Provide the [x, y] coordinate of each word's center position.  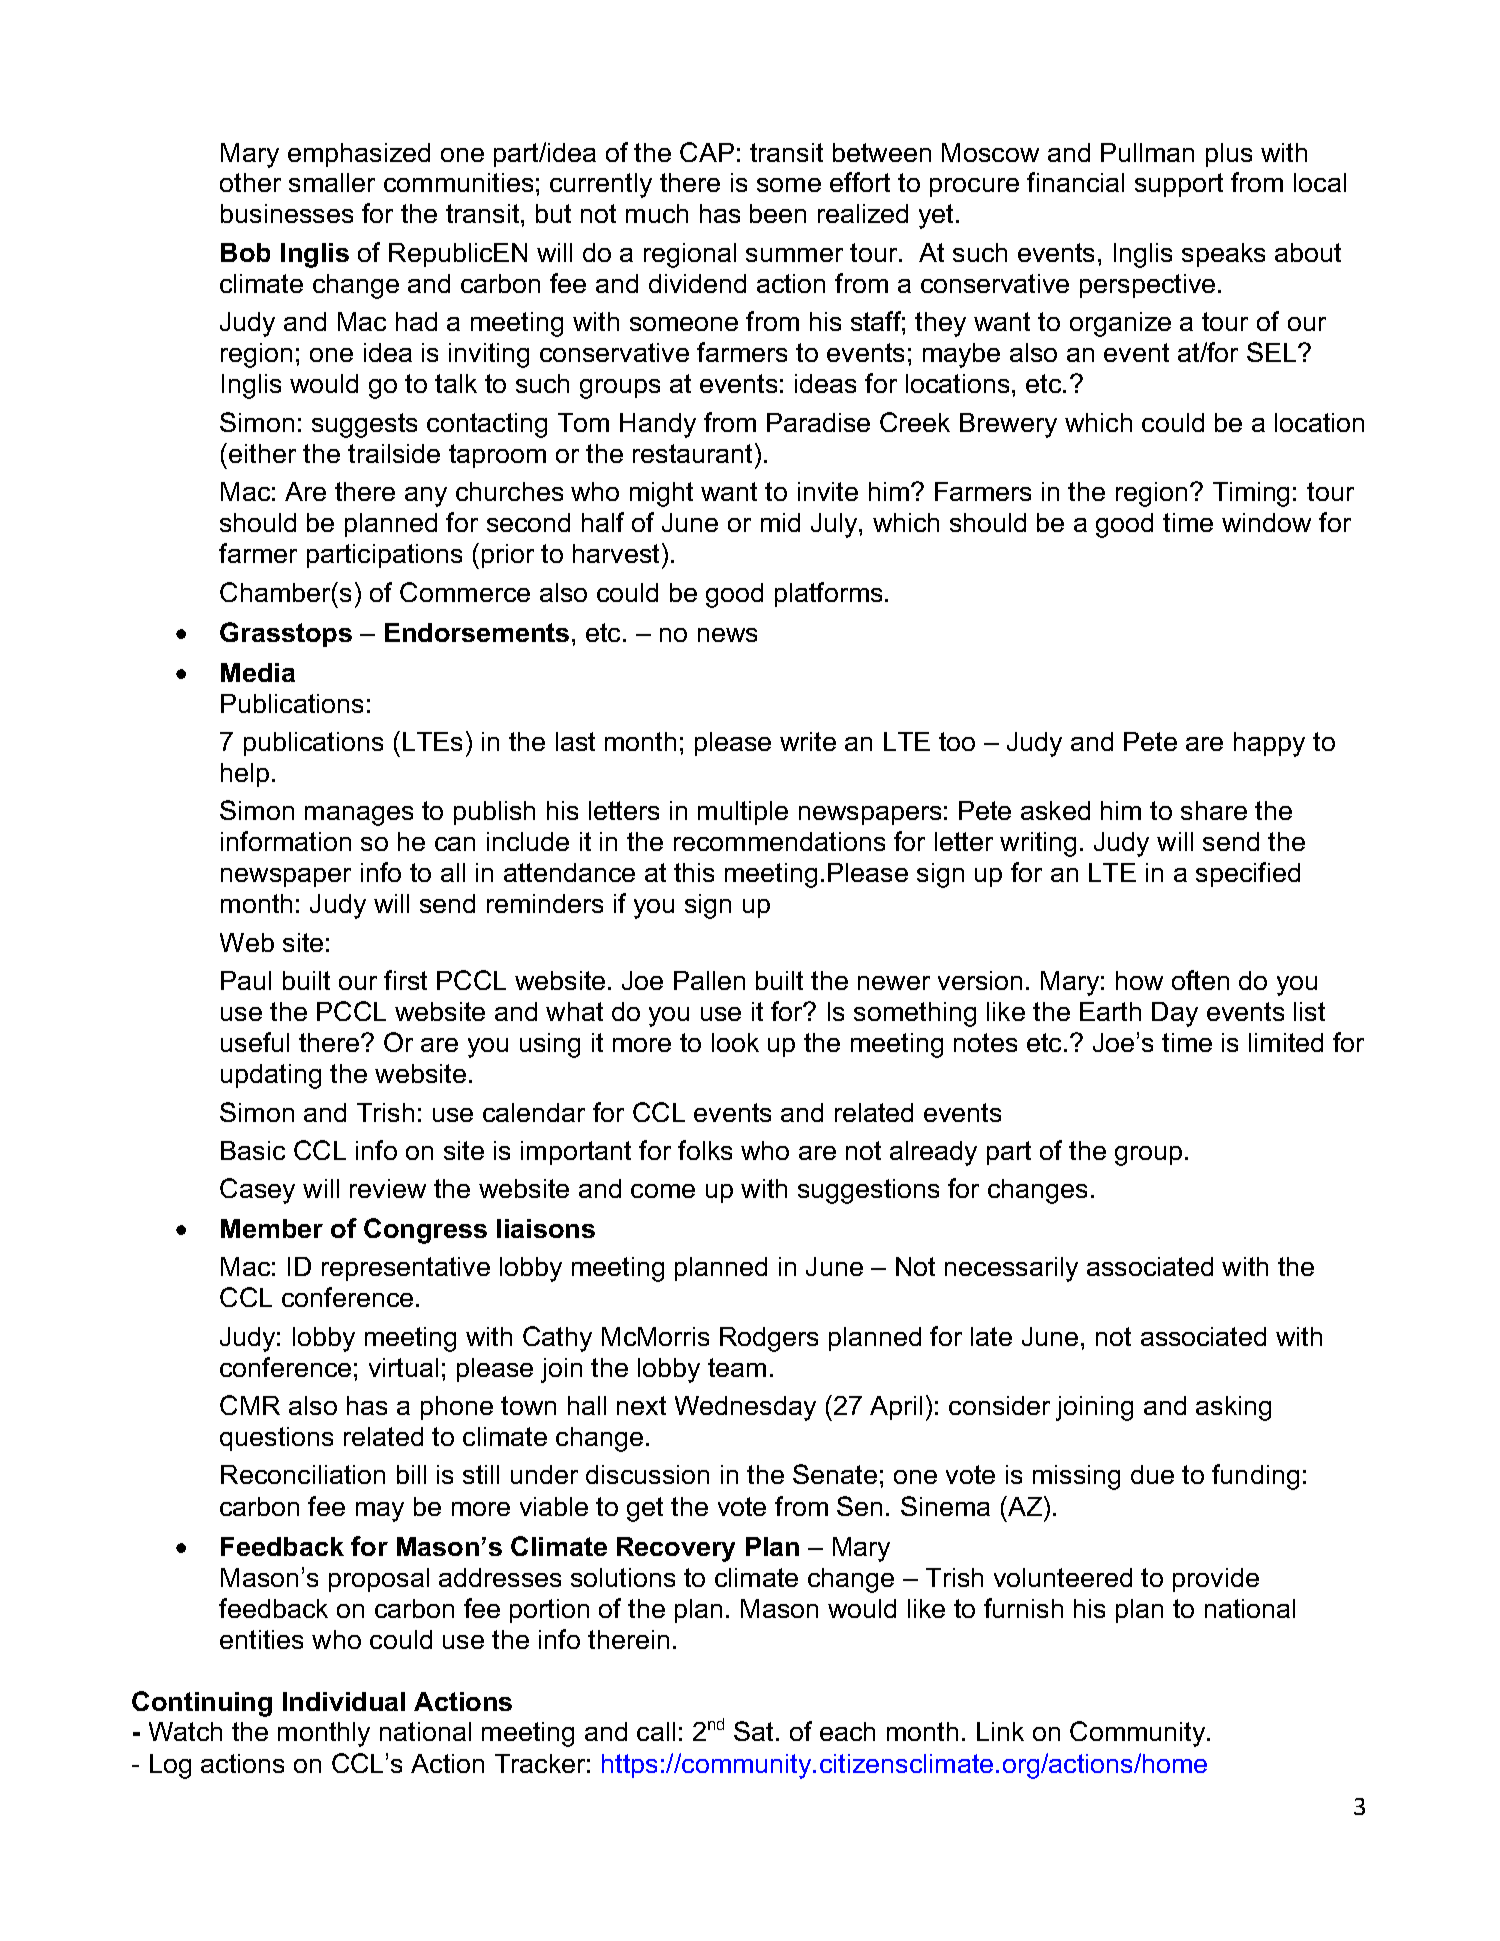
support [1179, 185]
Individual [344, 1701]
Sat [753, 1731]
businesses [287, 213]
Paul [246, 980]
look [735, 1042]
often [1200, 980]
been [778, 213]
